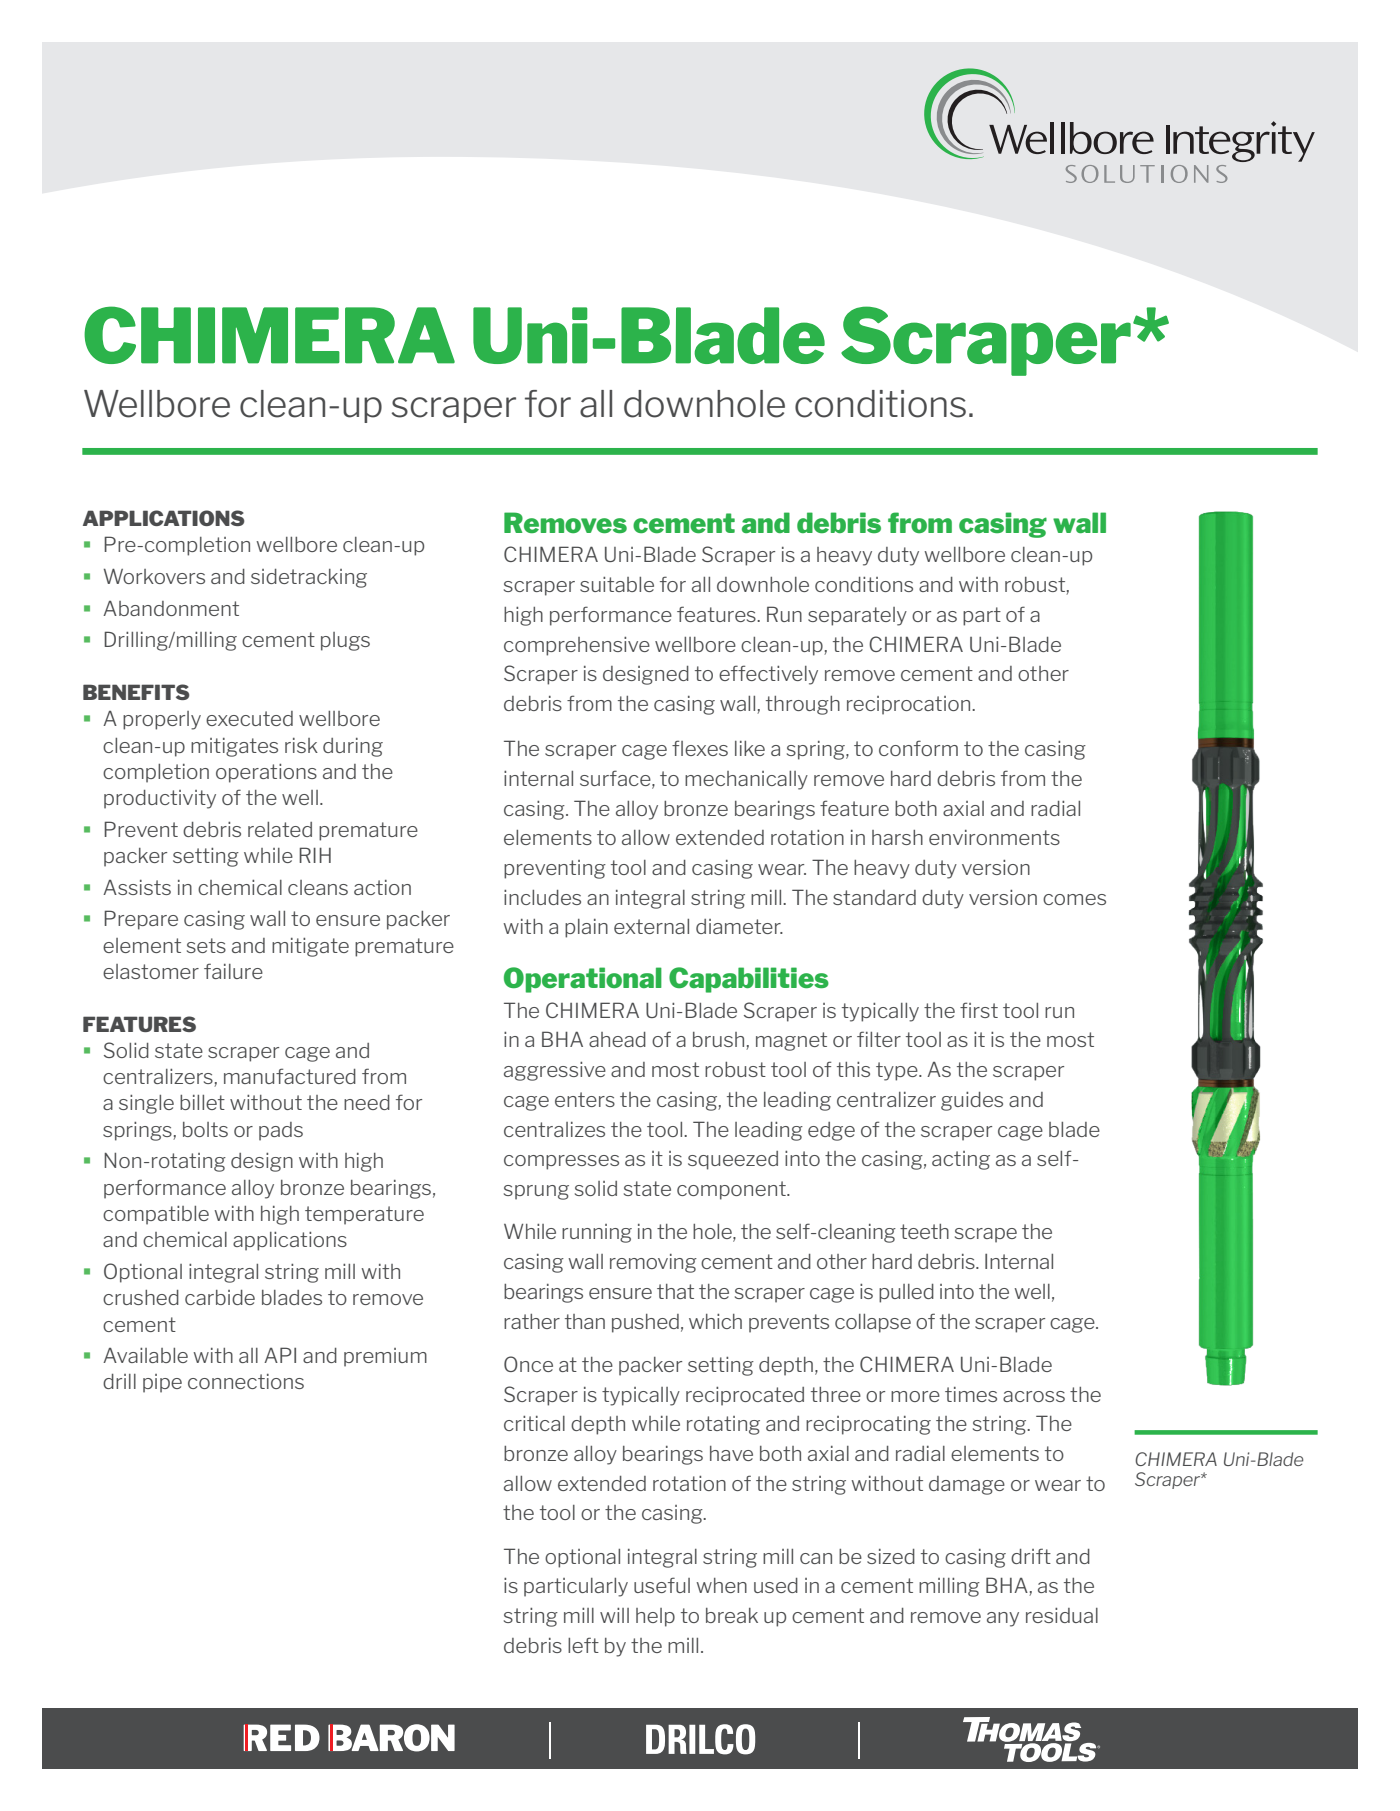 Image resolution: width=1400 pixels, height=1811 pixels. I want to click on removing, so click(653, 1263).
